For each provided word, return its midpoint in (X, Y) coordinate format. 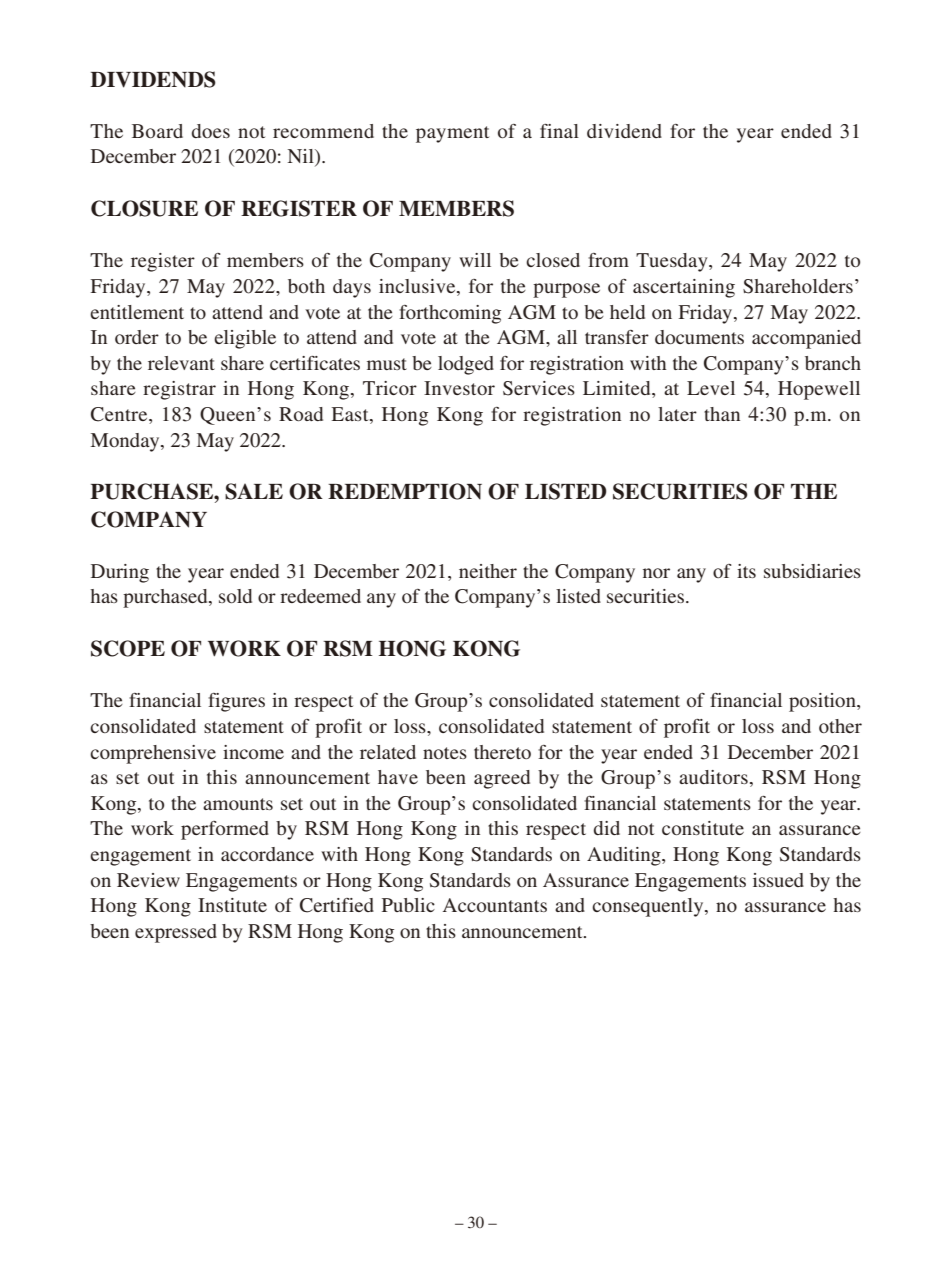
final (559, 131)
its (746, 571)
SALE (254, 491)
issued (778, 880)
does (211, 131)
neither (488, 571)
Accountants (495, 905)
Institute (232, 905)
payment (452, 134)
